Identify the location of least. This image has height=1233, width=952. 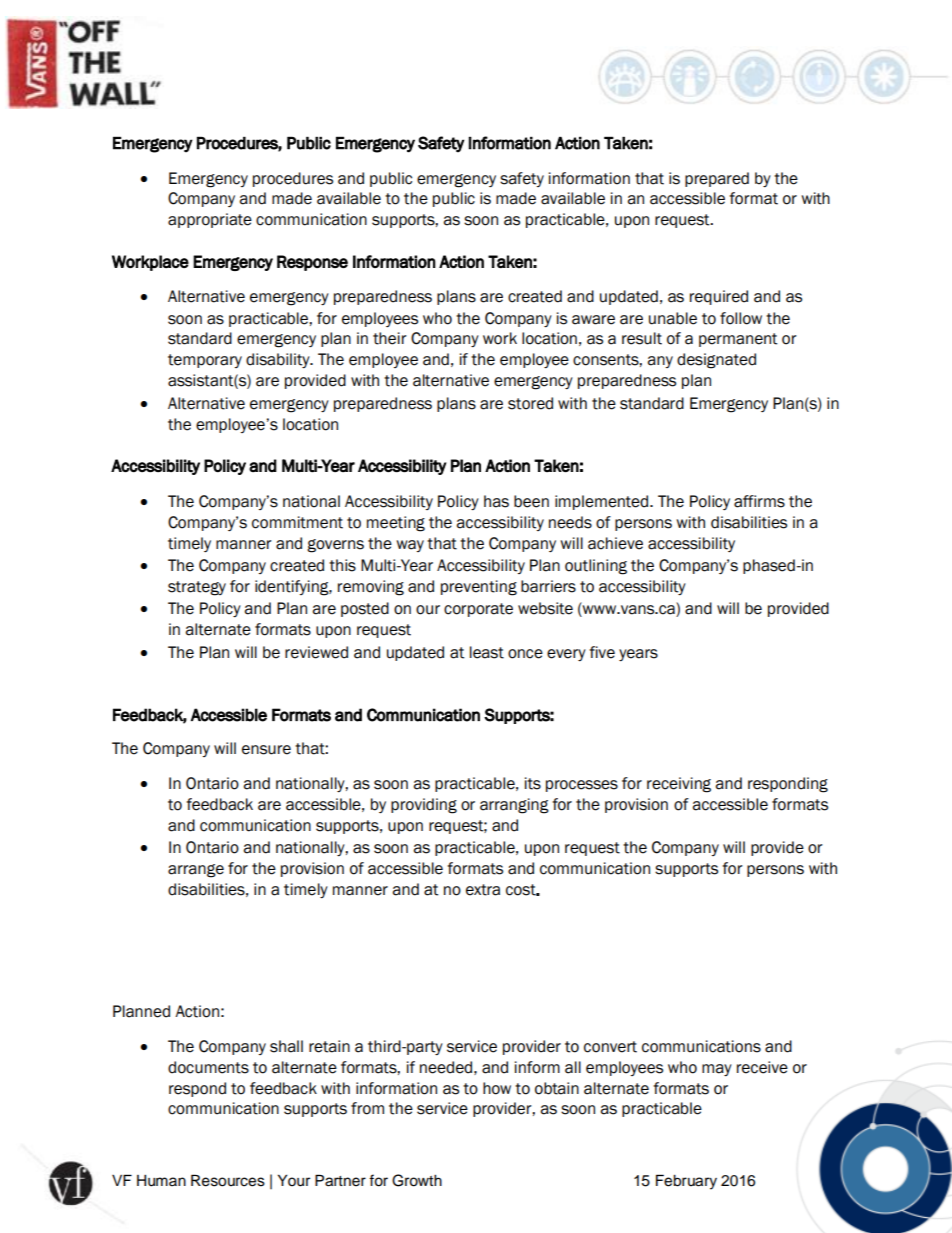
(487, 652).
